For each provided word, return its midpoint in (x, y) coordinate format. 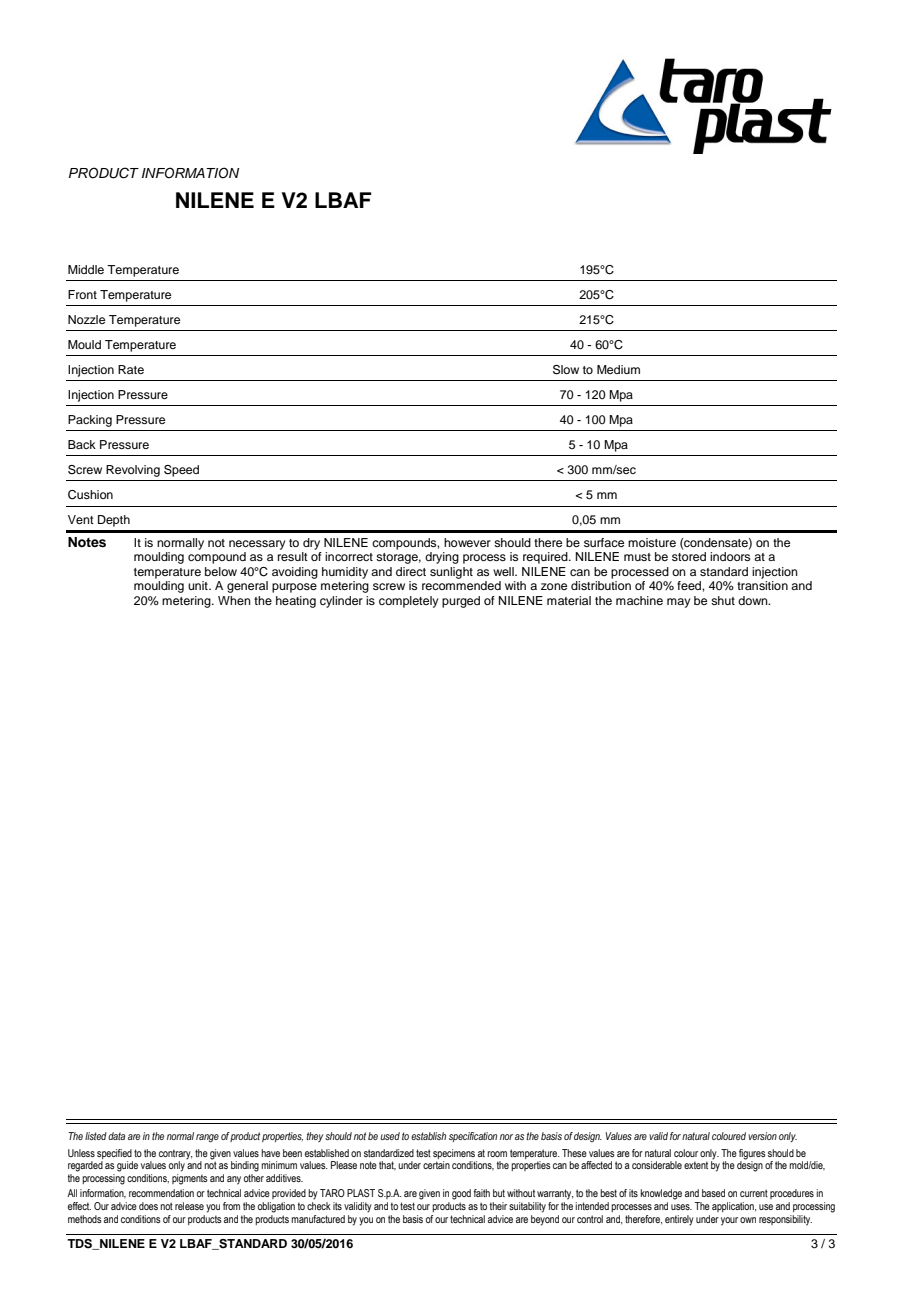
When (234, 600)
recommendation (161, 1193)
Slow (566, 370)
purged (461, 602)
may (679, 603)
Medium (618, 369)
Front (82, 294)
